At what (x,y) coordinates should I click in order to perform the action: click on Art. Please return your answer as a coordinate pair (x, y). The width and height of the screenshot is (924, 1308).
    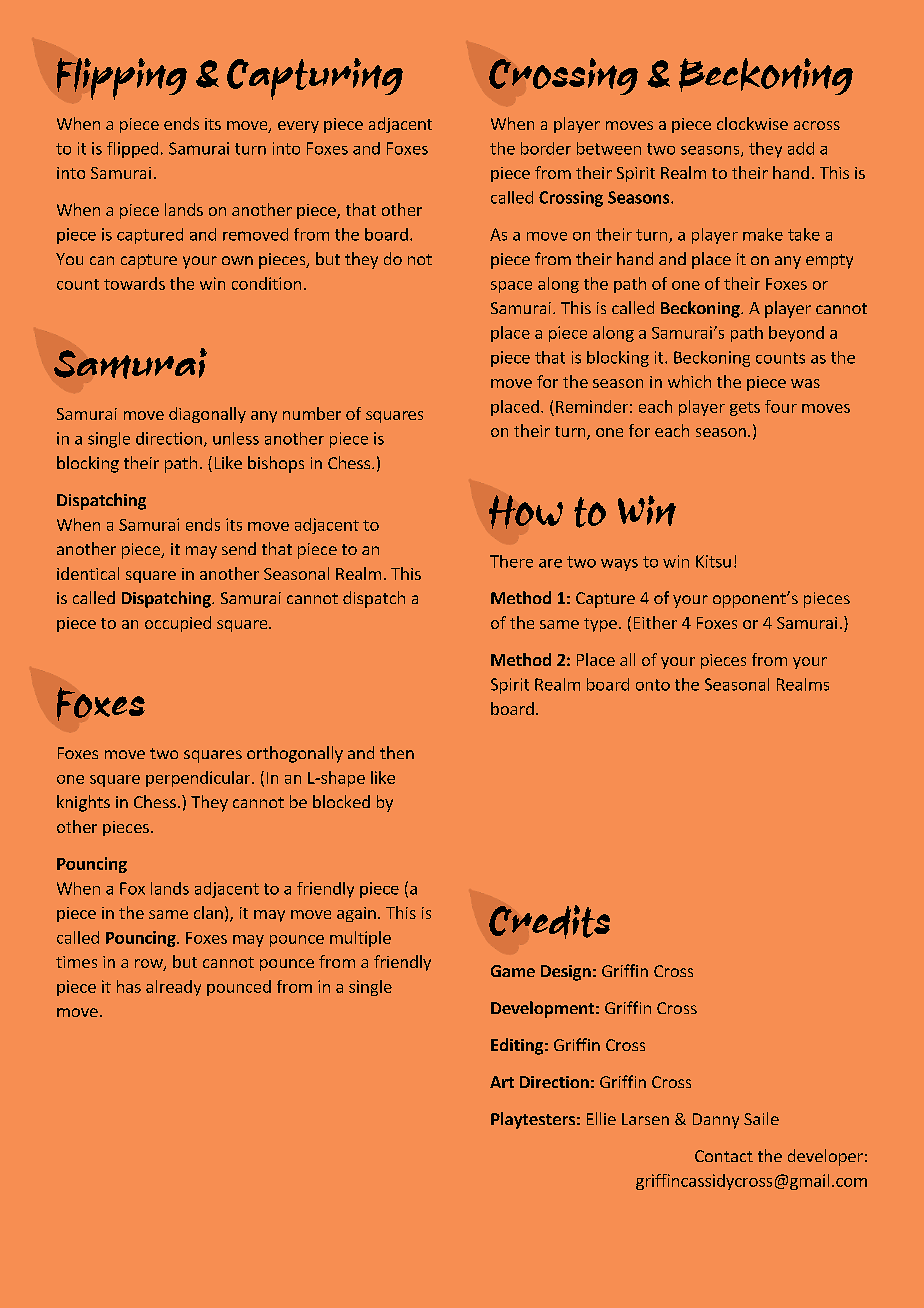
    Looking at the image, I should click on (502, 1082).
